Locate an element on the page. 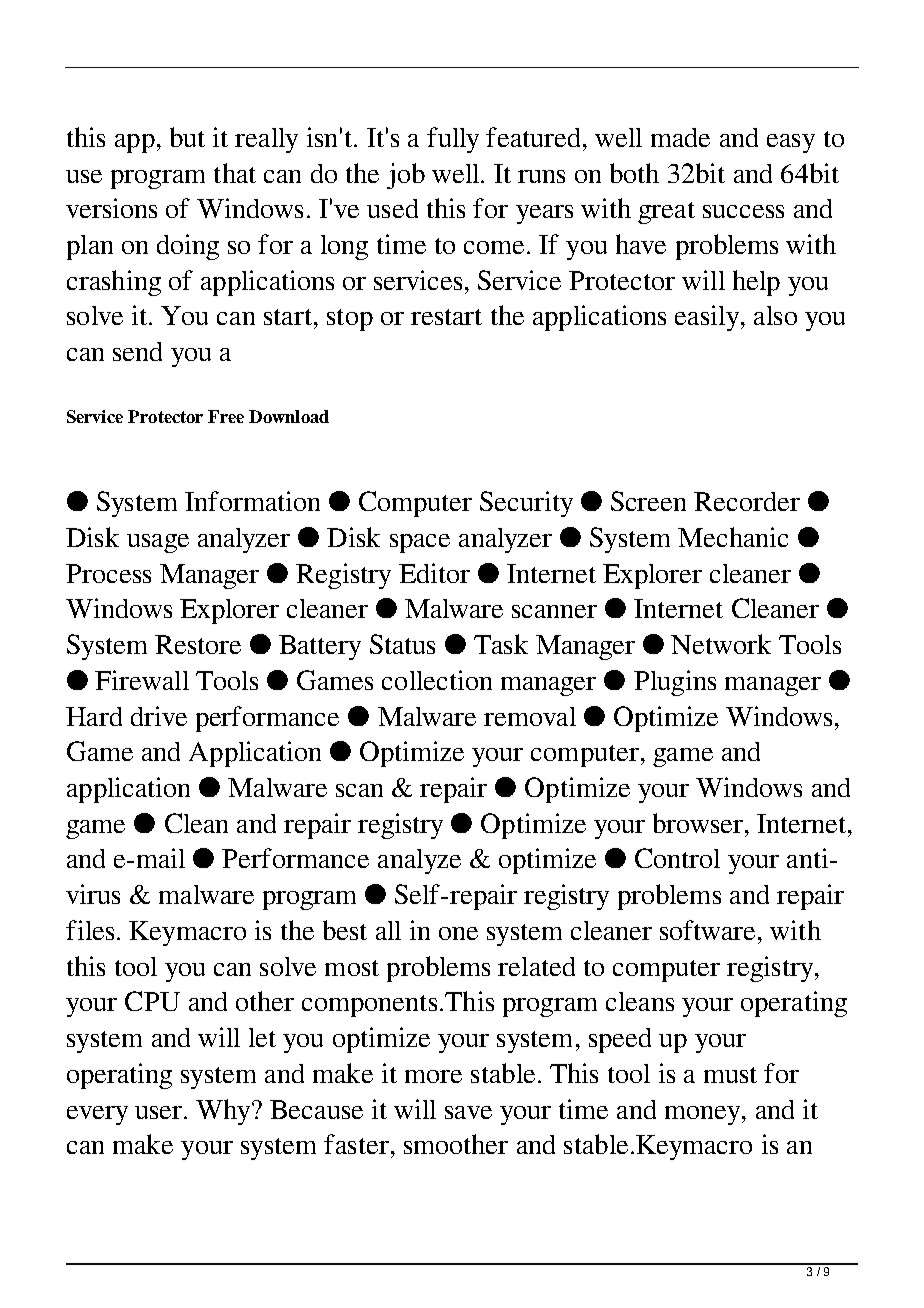 The image size is (924, 1308). user is located at coordinates (160, 1112).
